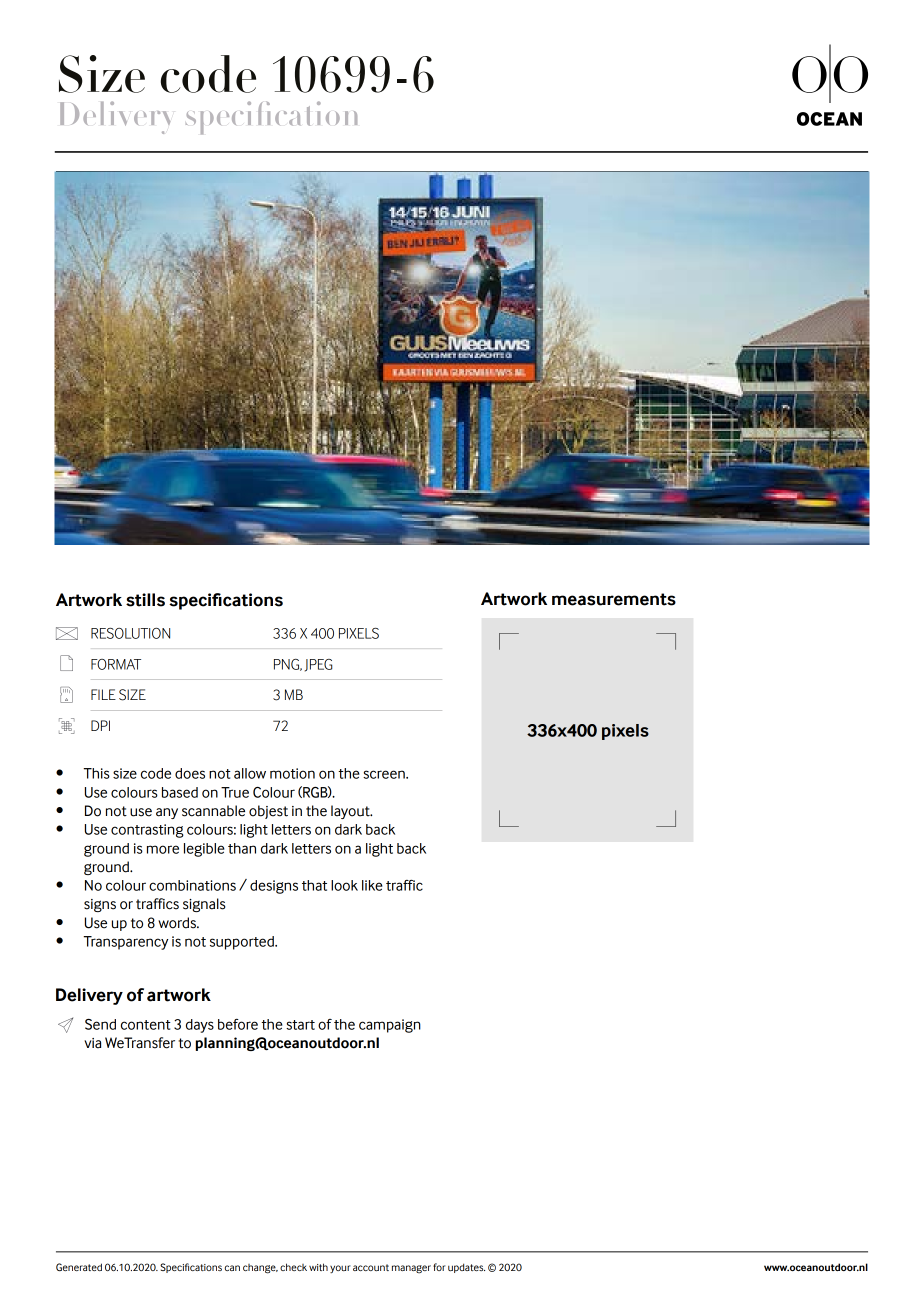 The height and width of the document is (1308, 924). Describe the element at coordinates (351, 812) in the document. I see `layout` at that location.
